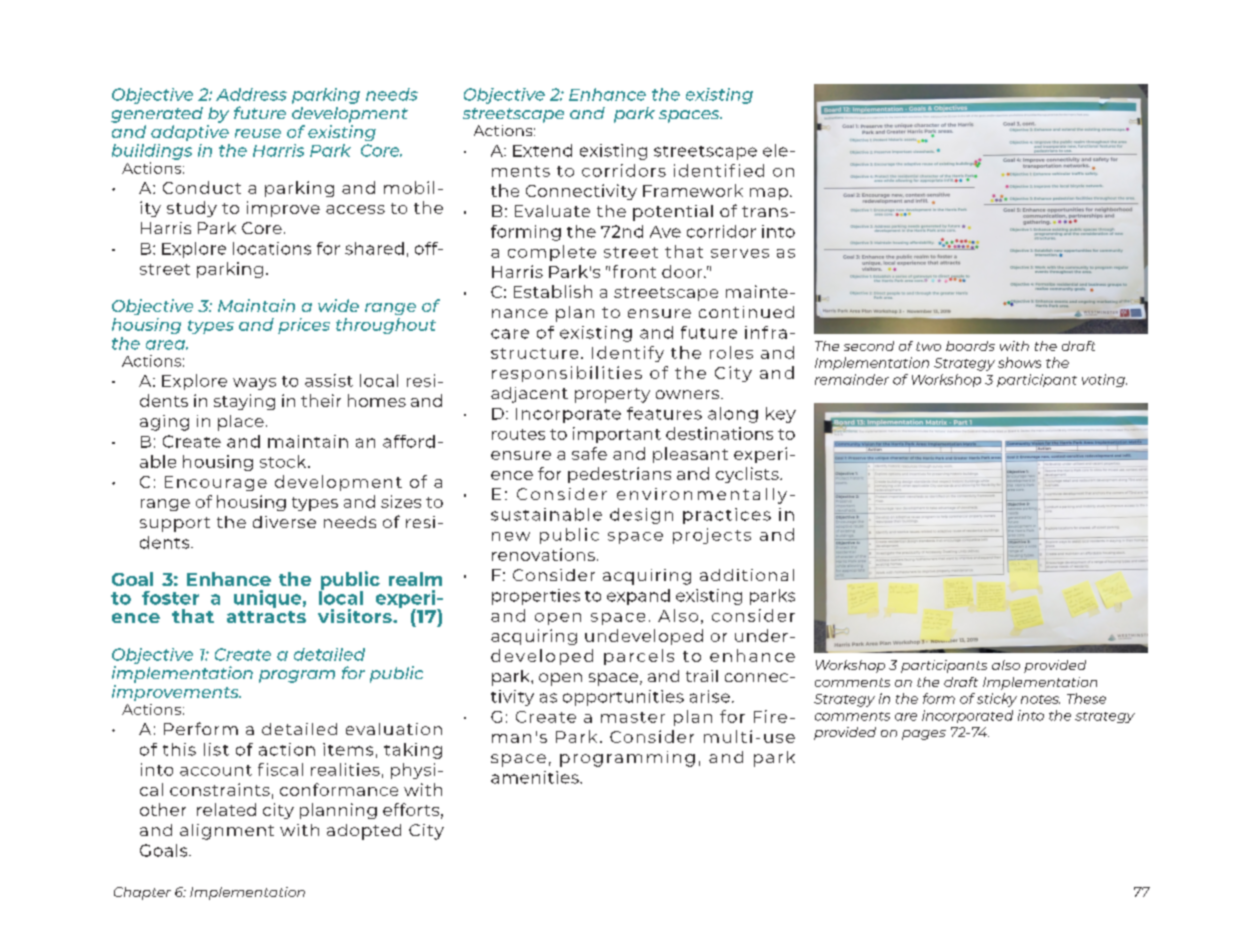  Describe the element at coordinates (227, 832) in the screenshot. I see `alignment` at that location.
